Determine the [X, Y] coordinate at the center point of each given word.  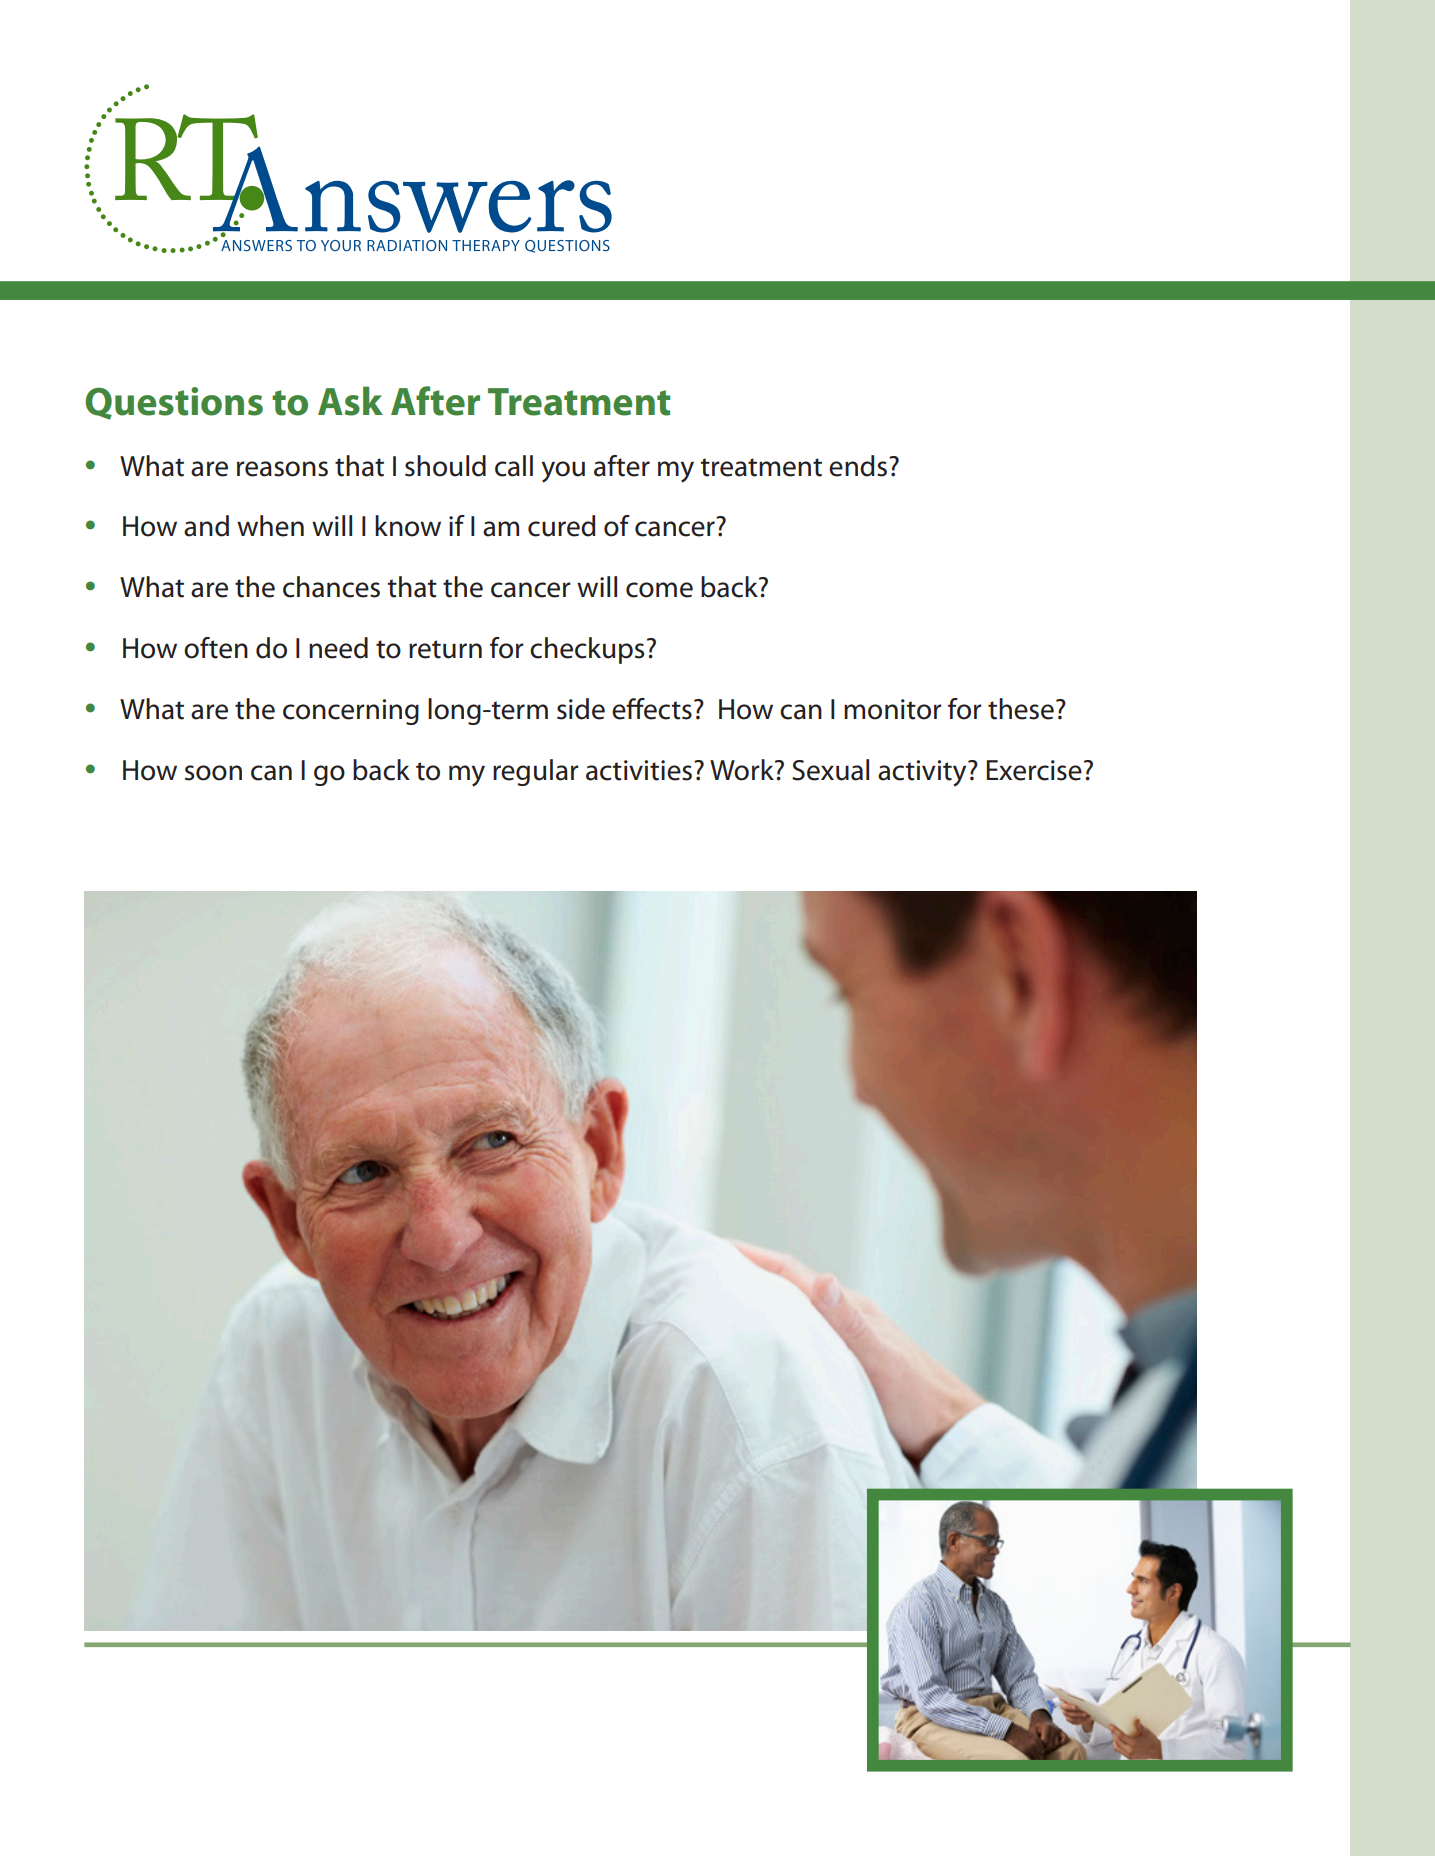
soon [213, 773]
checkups [587, 650]
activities [639, 770]
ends [858, 466]
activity [923, 773]
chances [331, 587]
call [514, 466]
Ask [350, 401]
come [659, 590]
